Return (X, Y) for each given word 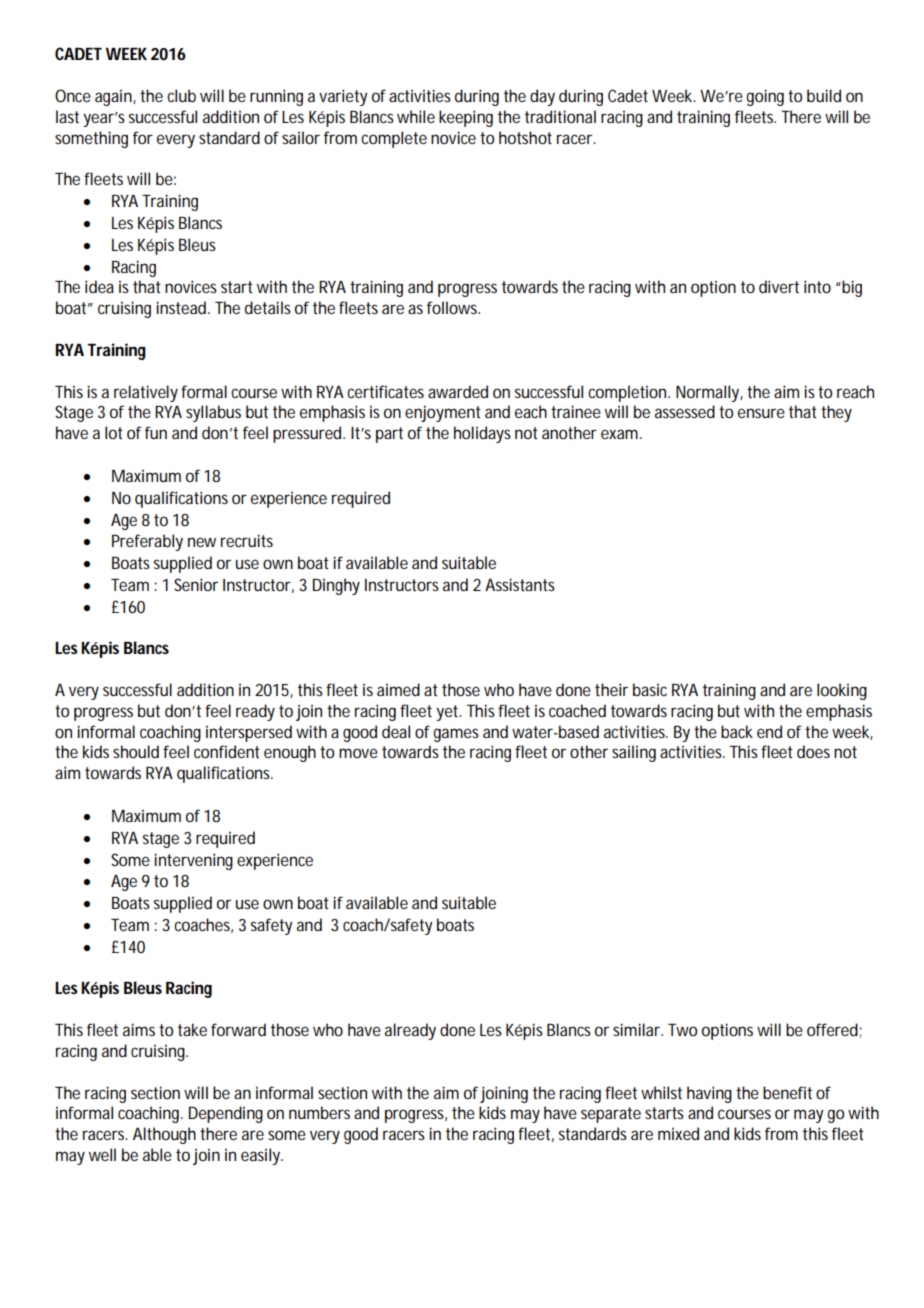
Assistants (520, 584)
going (765, 97)
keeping (466, 118)
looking (842, 691)
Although (164, 1135)
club (181, 95)
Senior (196, 584)
